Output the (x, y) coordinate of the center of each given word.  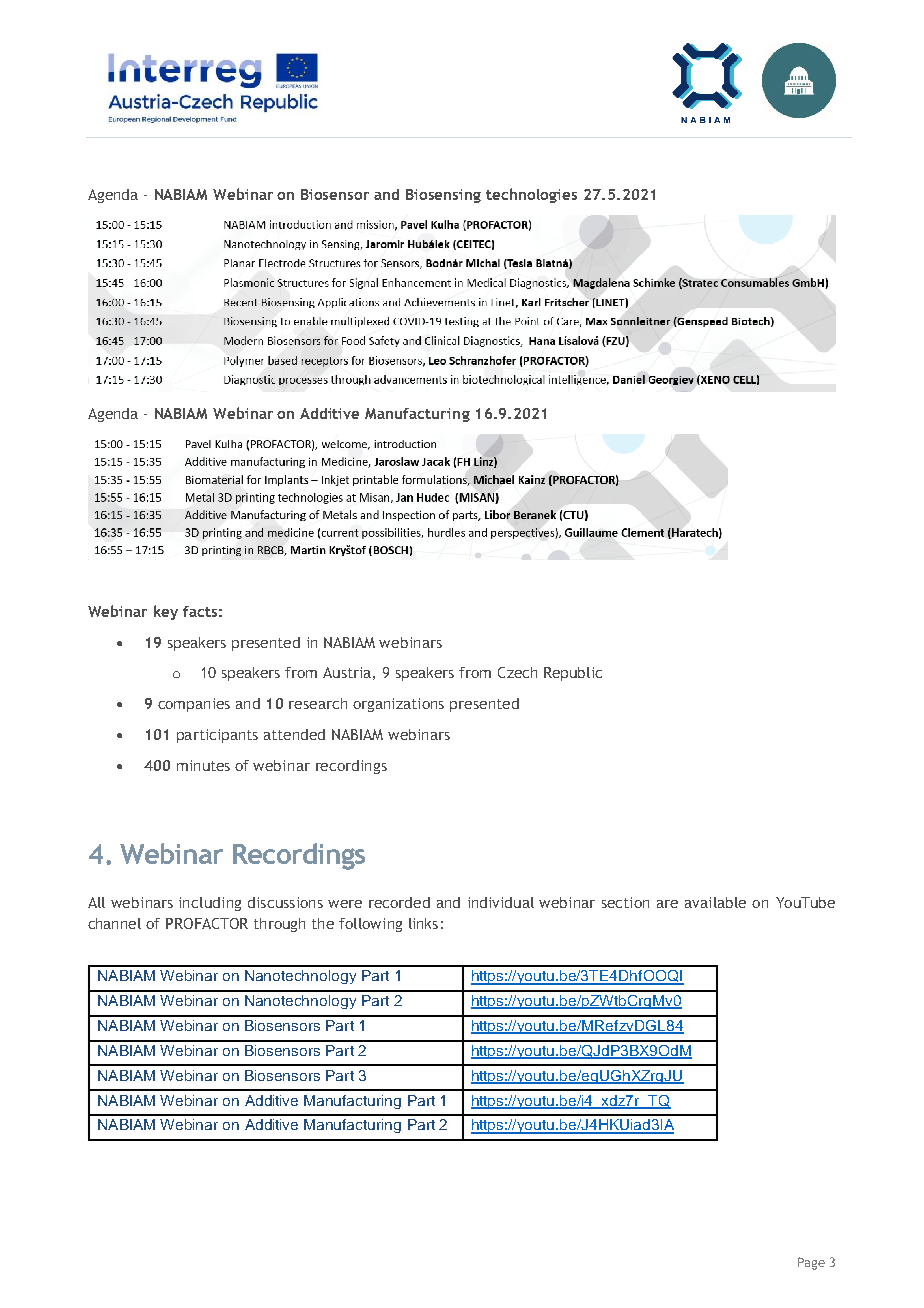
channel (114, 923)
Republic (573, 674)
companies (194, 705)
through (279, 925)
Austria (347, 672)
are (667, 904)
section (625, 902)
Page (811, 1263)
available (715, 902)
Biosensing (443, 196)
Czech (517, 672)
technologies (531, 195)
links (423, 923)
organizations (398, 705)
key (166, 612)
